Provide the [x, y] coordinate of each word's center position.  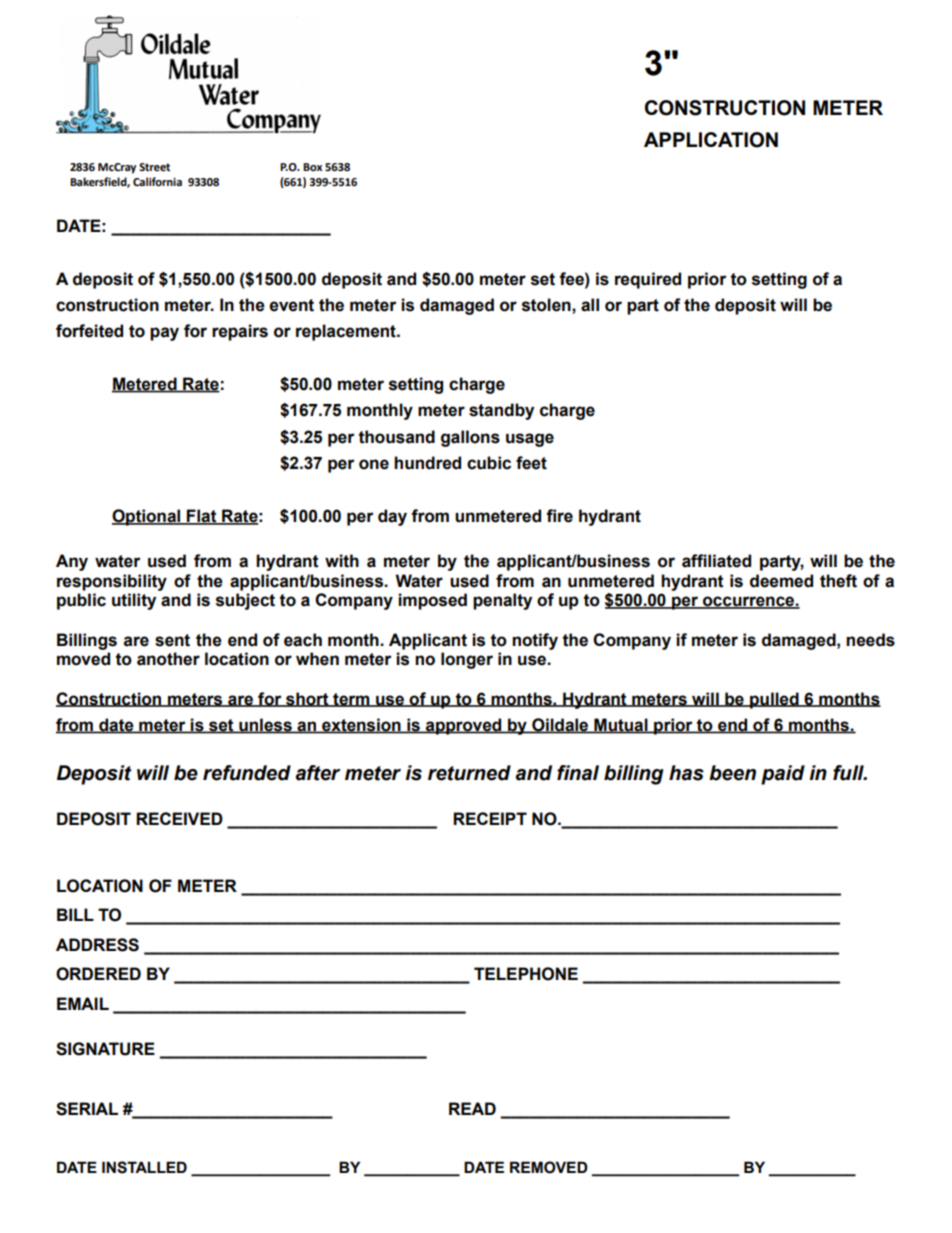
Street [154, 167]
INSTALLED [144, 1167]
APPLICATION [711, 140]
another [168, 659]
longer [467, 660]
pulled [774, 700]
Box [312, 167]
